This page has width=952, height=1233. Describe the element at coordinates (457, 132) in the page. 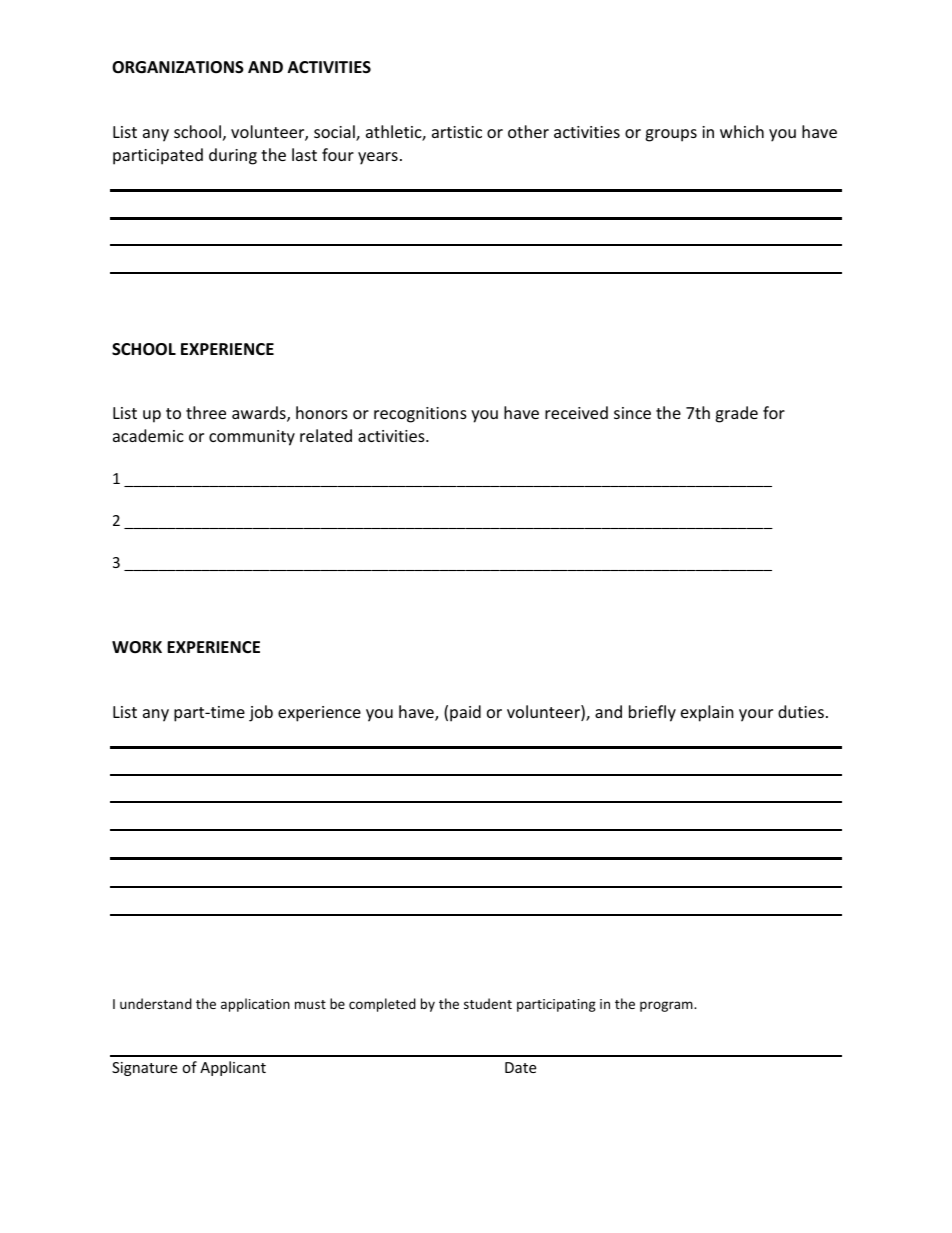

I see `artistic` at that location.
